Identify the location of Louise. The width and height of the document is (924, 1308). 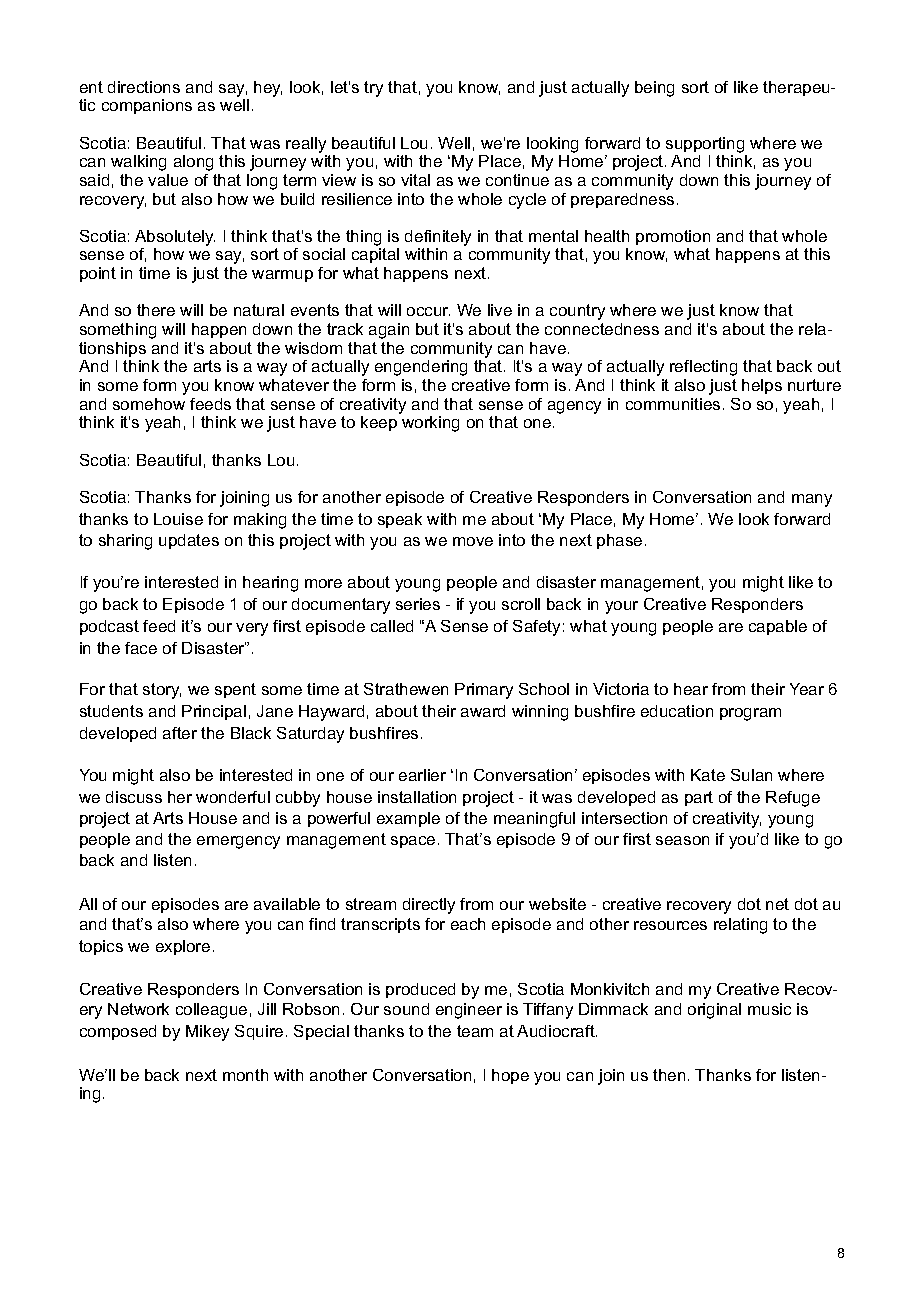
(178, 519).
